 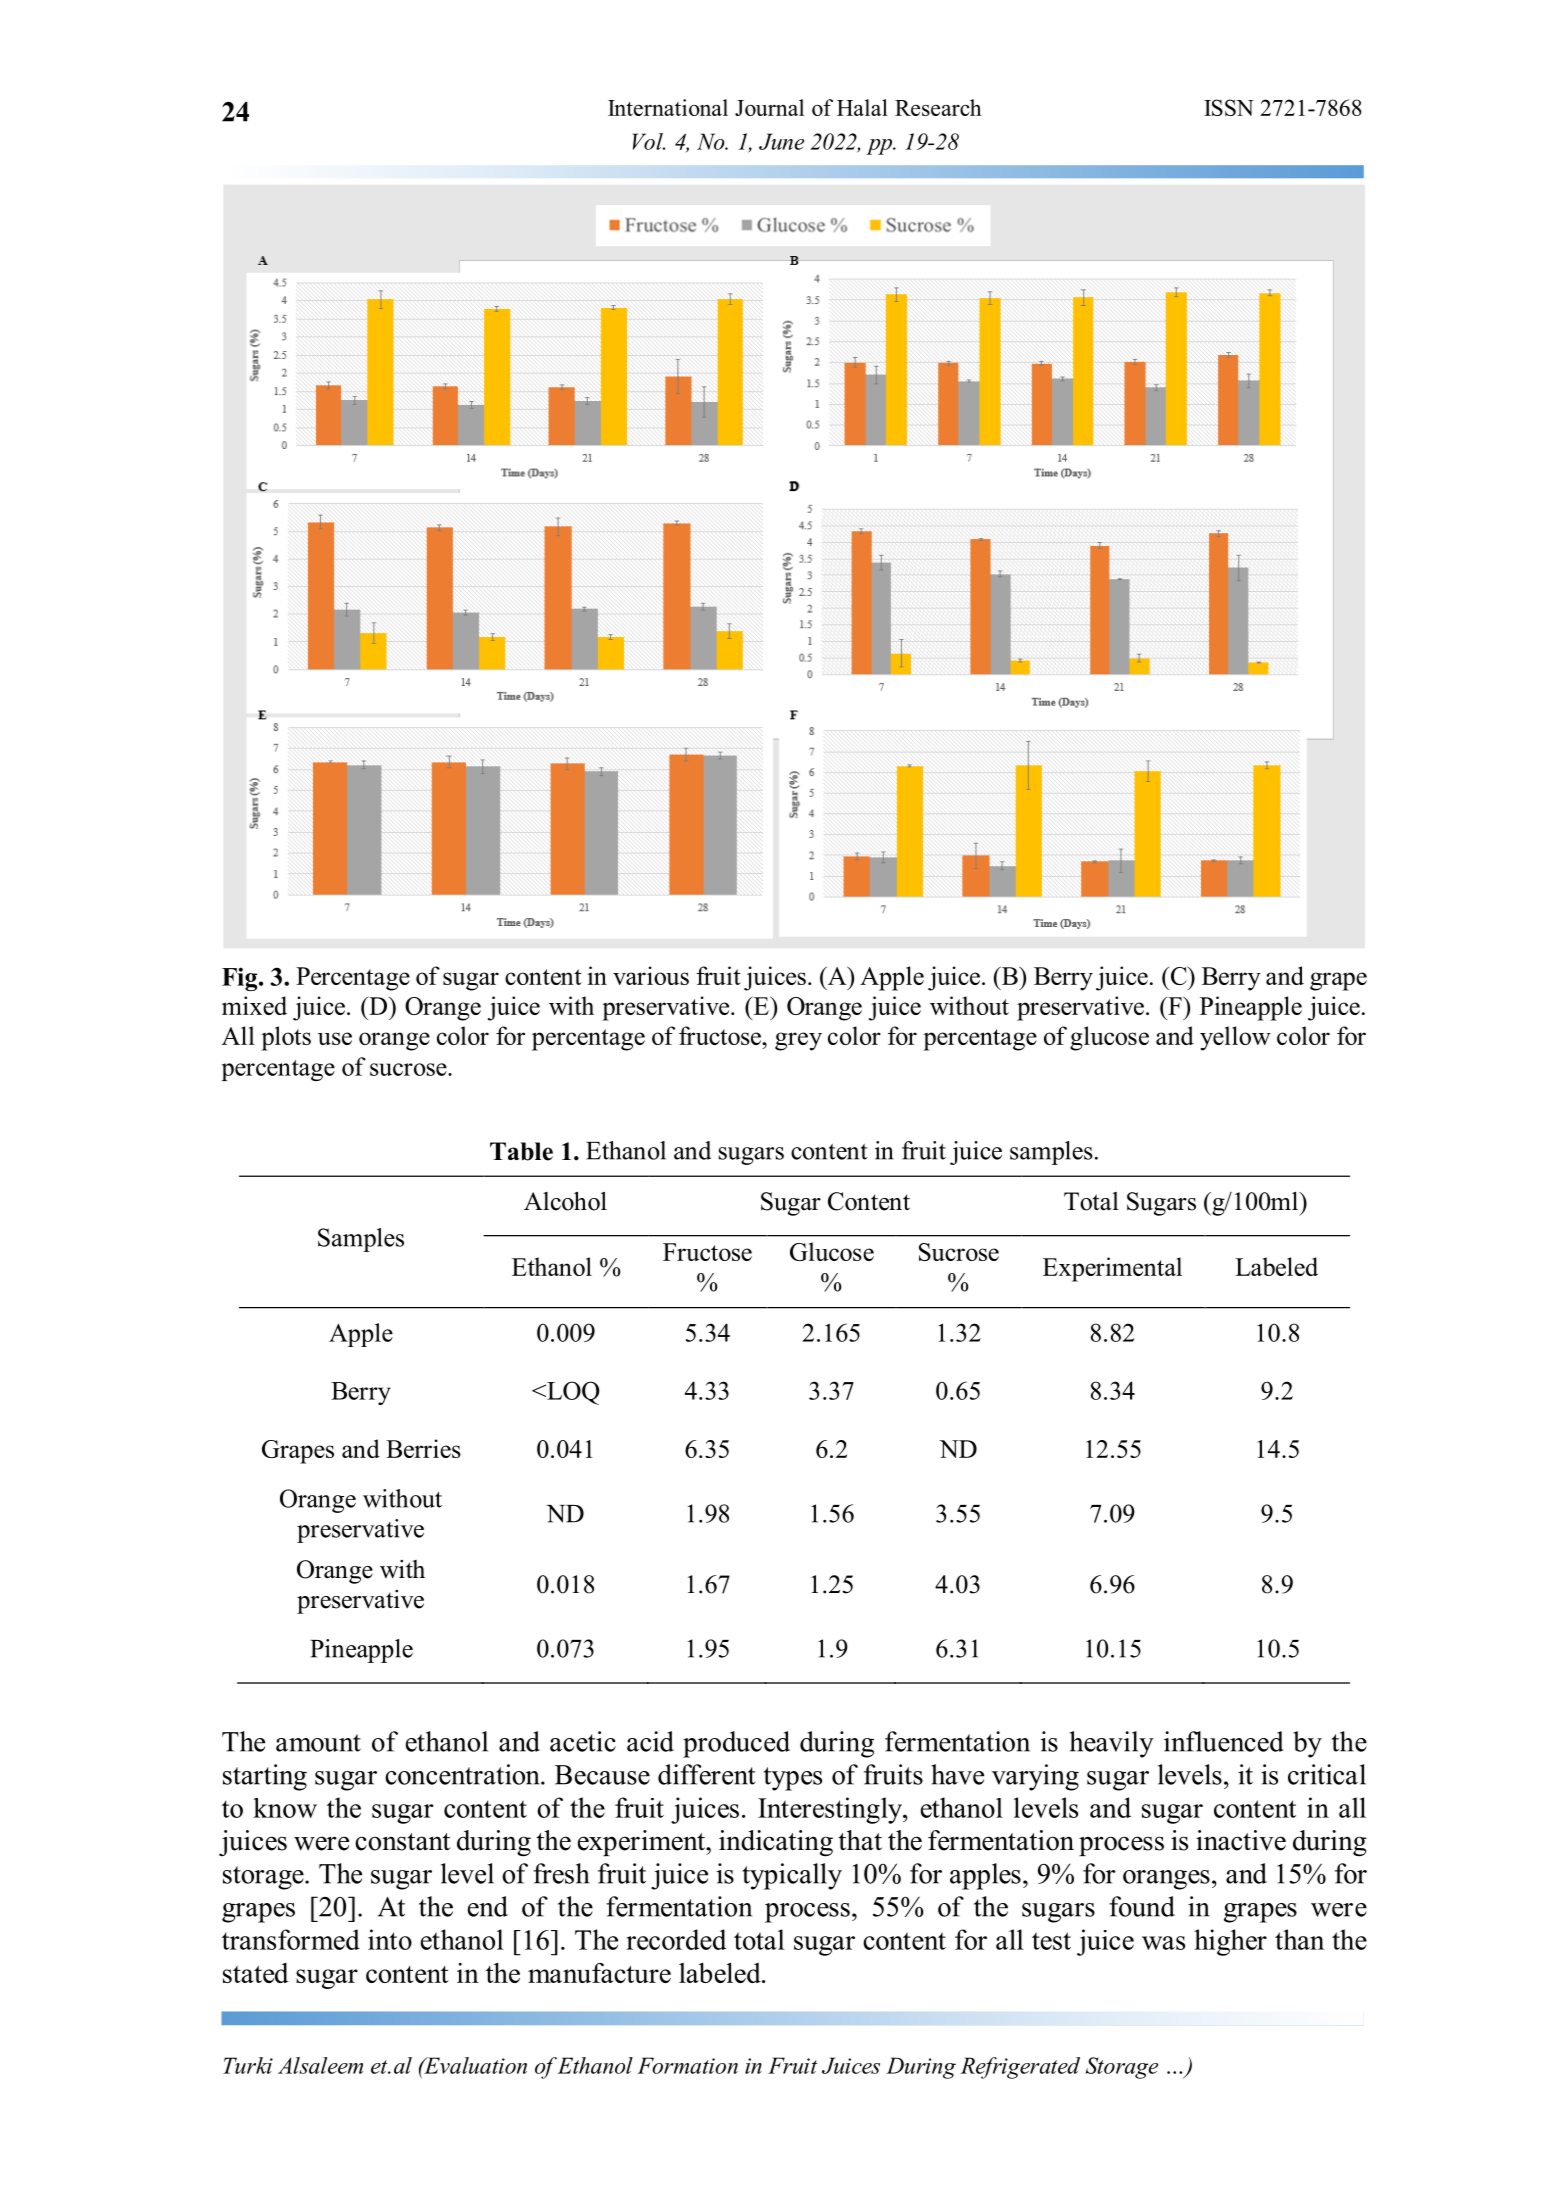 I want to click on plots, so click(x=286, y=1038).
